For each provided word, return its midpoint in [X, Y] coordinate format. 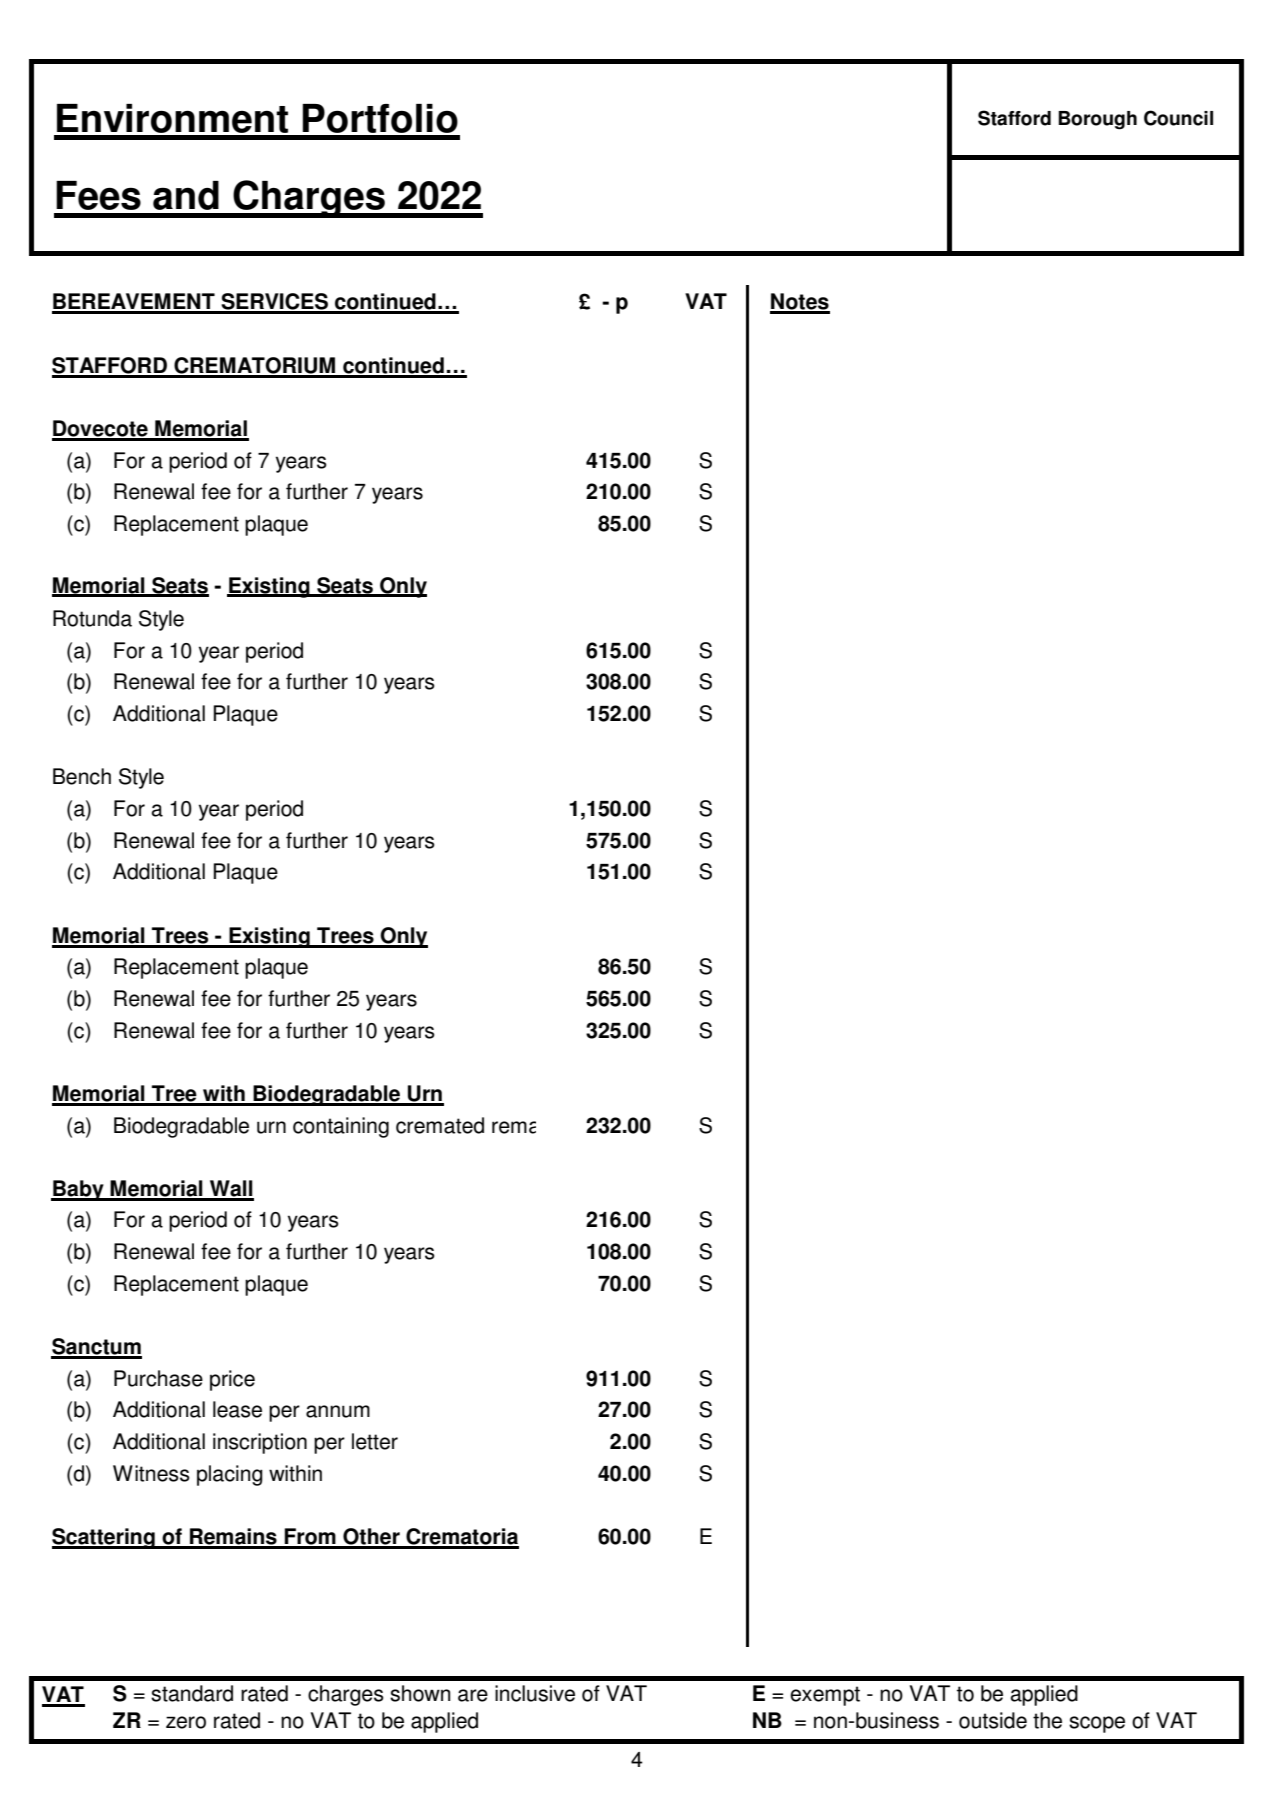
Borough [1097, 120]
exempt [825, 1696]
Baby [78, 1190]
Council [1178, 118]
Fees [98, 195]
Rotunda [92, 618]
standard [192, 1693]
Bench [82, 776]
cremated [440, 1125]
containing [341, 1127]
